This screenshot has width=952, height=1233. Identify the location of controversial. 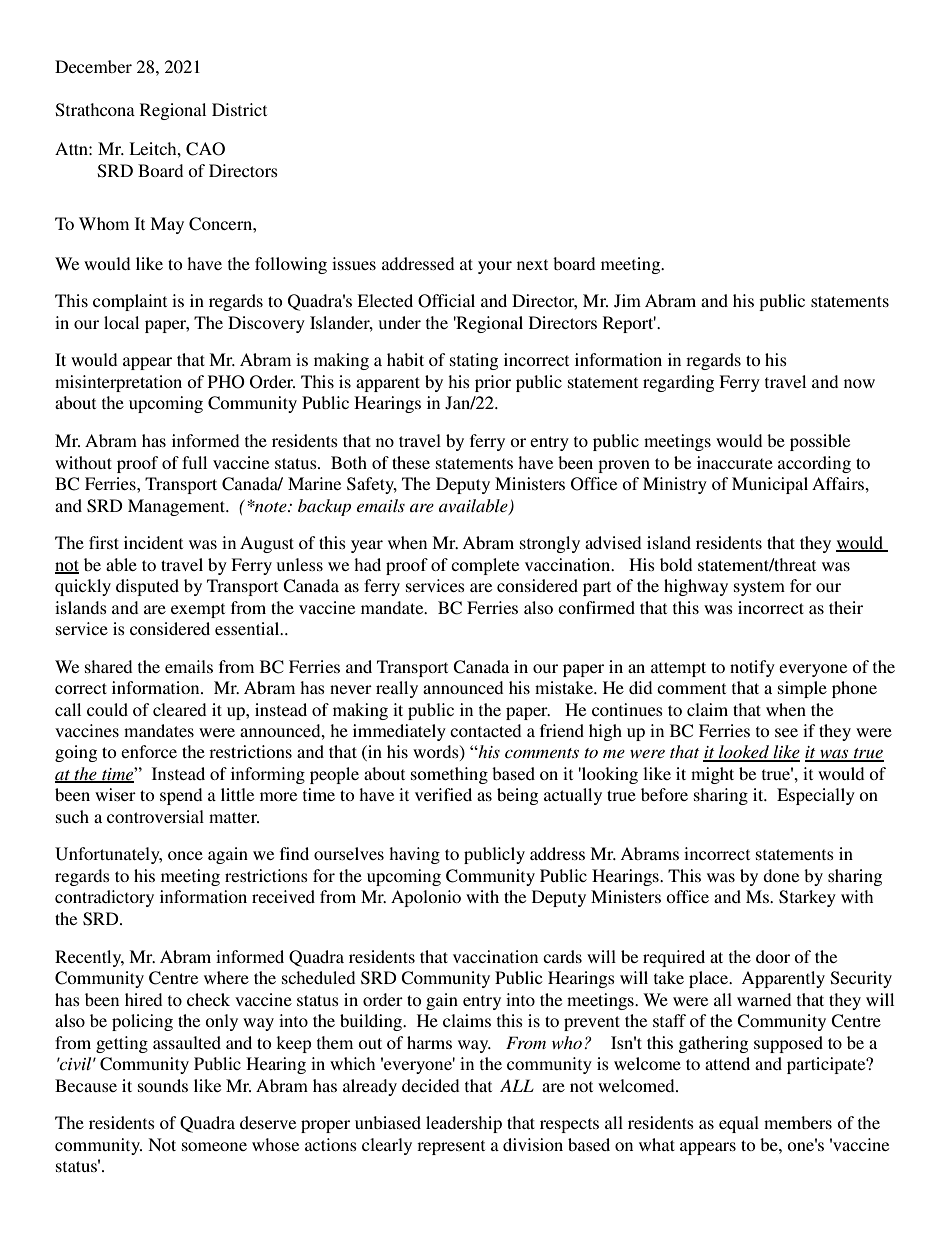
(155, 816).
